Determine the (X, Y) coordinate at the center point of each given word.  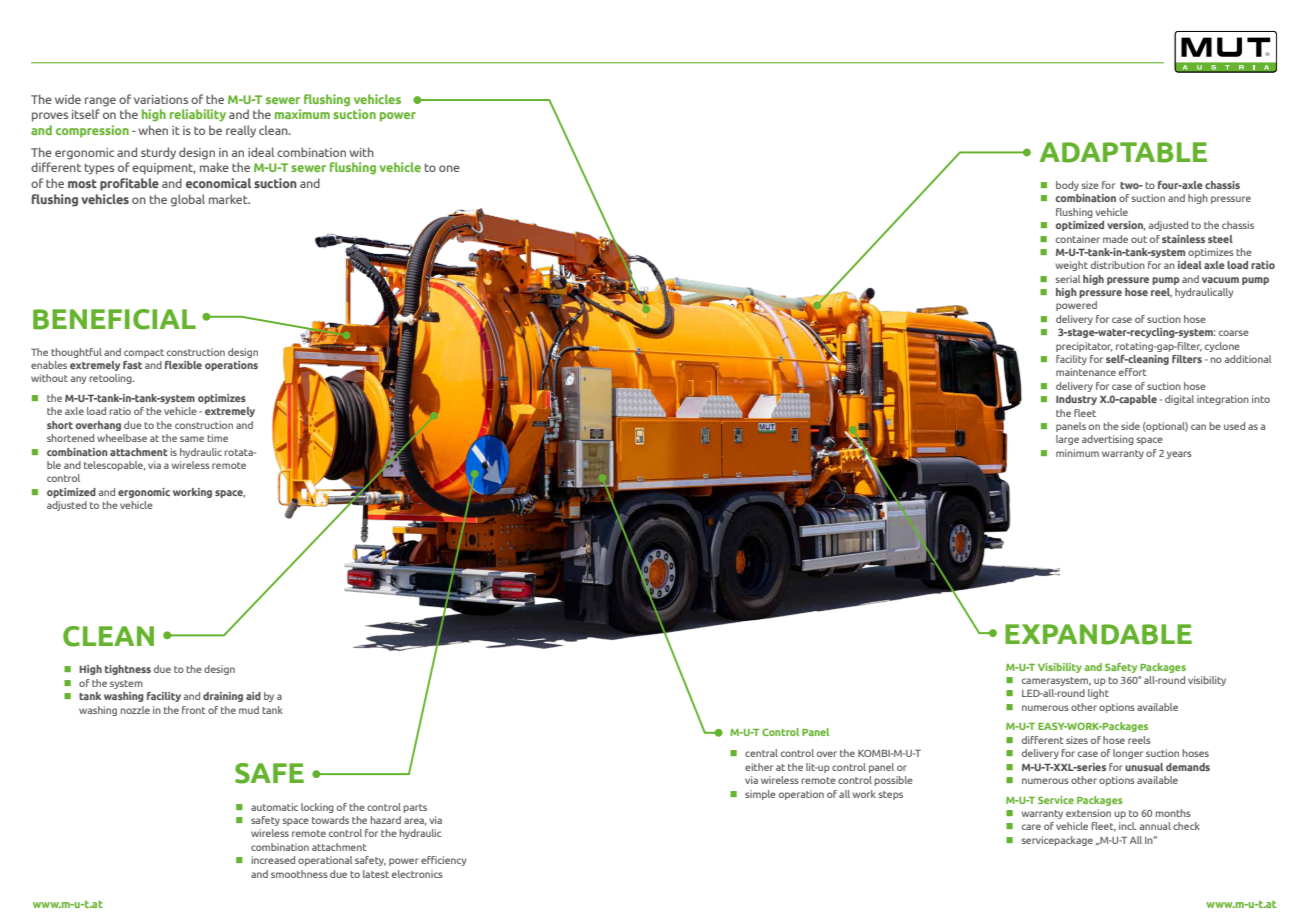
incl (1128, 826)
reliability (198, 115)
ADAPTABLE (1123, 152)
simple (760, 795)
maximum (302, 114)
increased (273, 860)
